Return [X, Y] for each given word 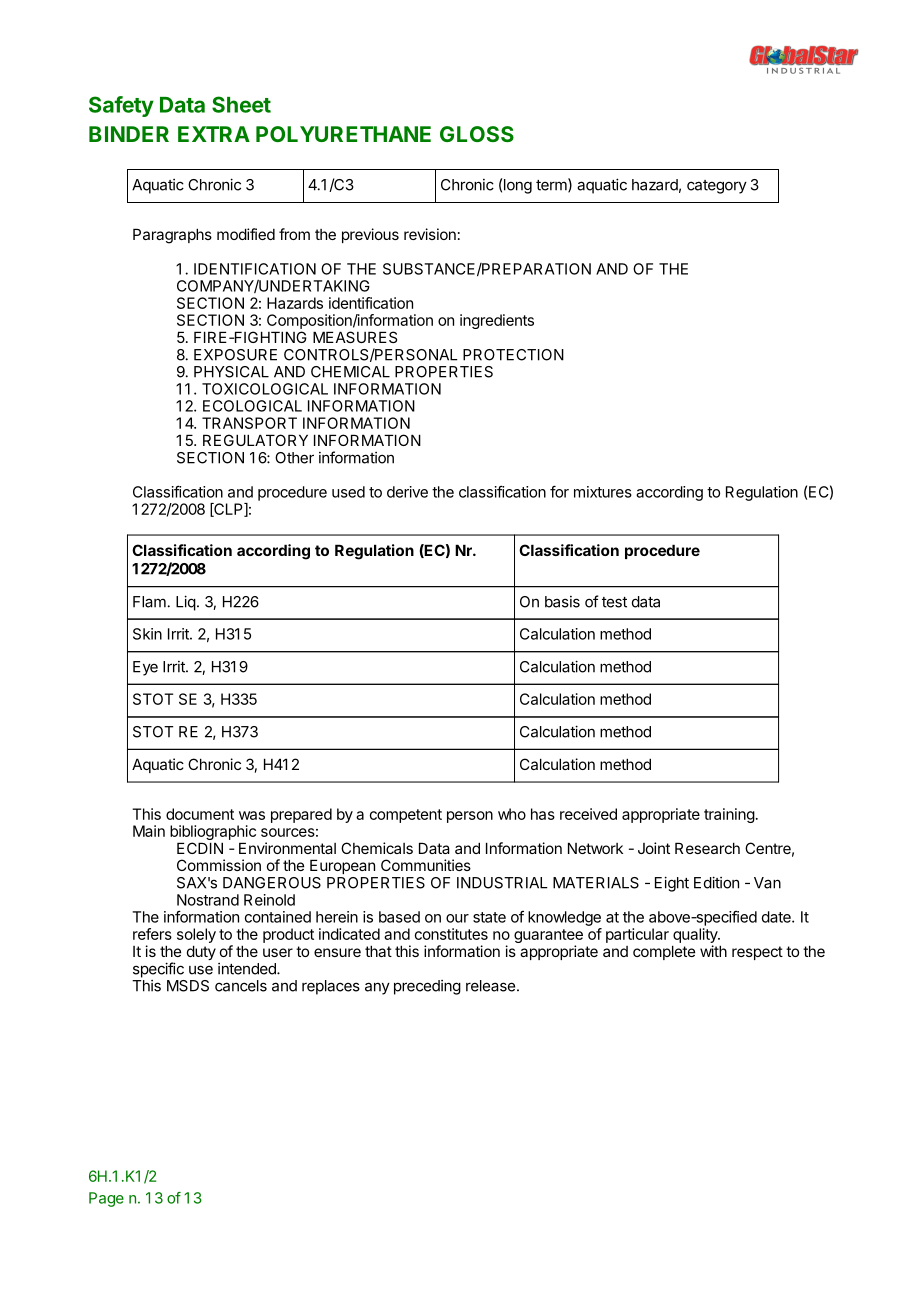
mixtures [603, 492]
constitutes [451, 934]
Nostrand [208, 900]
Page [106, 1199]
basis [562, 602]
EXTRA [214, 134]
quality [696, 935]
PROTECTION [513, 355]
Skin [147, 634]
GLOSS [477, 134]
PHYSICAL [231, 372]
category [717, 187]
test [614, 602]
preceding [427, 987]
